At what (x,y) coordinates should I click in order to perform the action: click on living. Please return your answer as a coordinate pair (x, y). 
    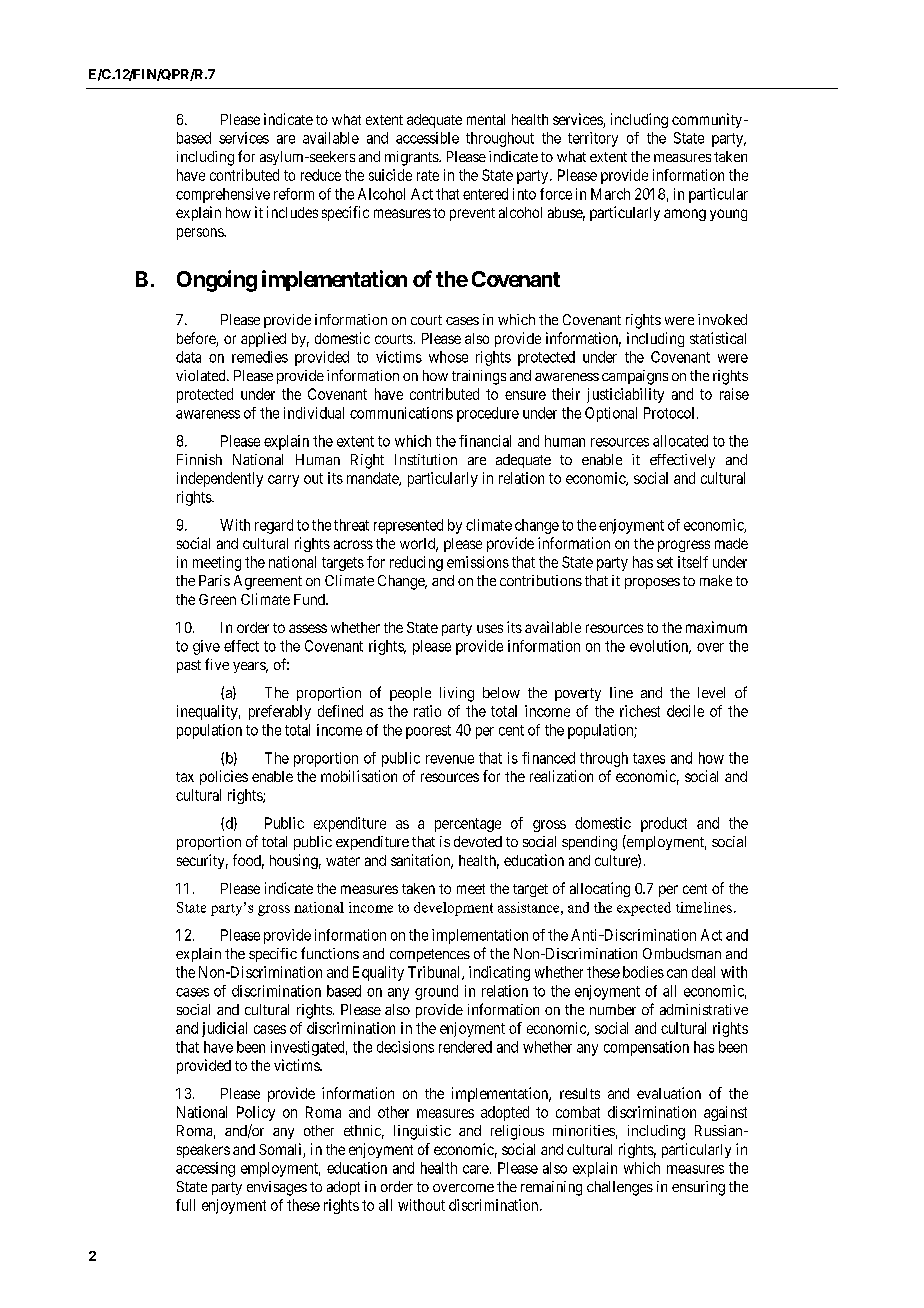
    Looking at the image, I should click on (457, 694).
